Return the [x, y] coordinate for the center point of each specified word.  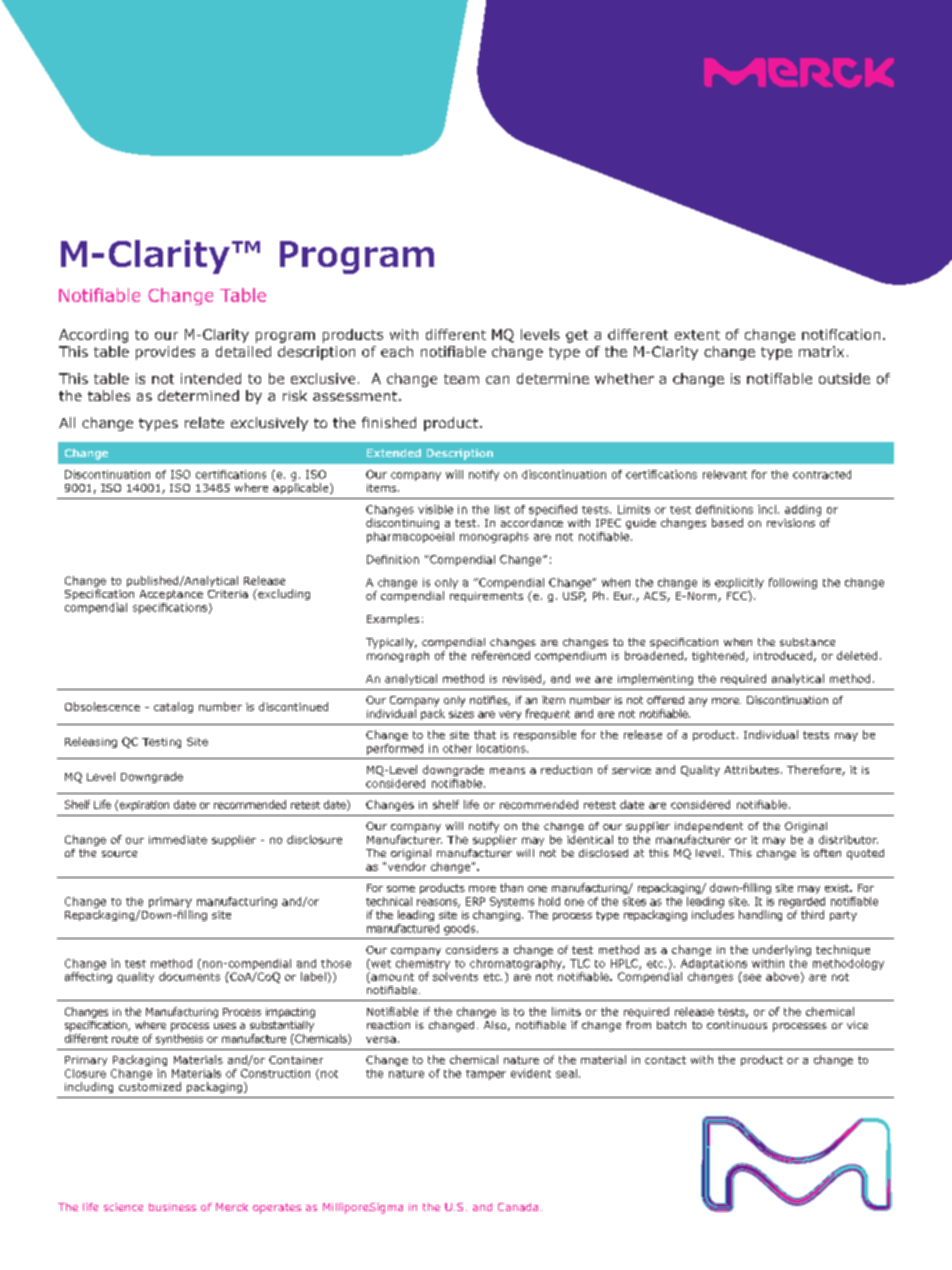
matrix [821, 351]
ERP [475, 901]
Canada [518, 1207]
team [461, 379]
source [119, 854]
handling [760, 915]
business [172, 1207]
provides [165, 353]
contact [665, 1060]
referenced [501, 655]
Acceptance [171, 595]
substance [807, 642]
